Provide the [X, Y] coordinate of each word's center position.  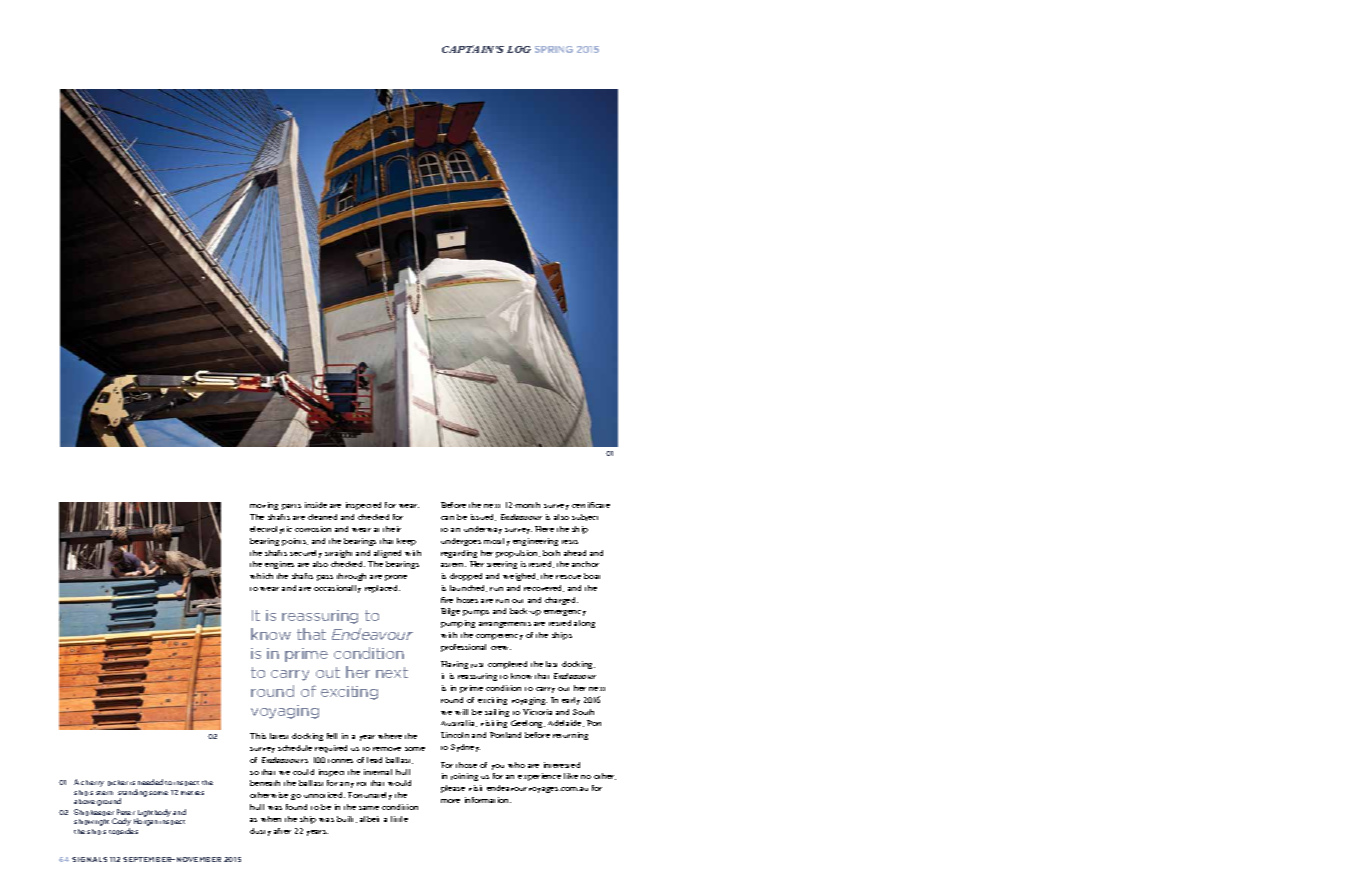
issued [483, 517]
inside [316, 505]
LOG [519, 49]
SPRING [554, 49]
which [261, 576]
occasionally [337, 589]
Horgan [146, 822]
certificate [591, 505]
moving [264, 506]
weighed [520, 577]
